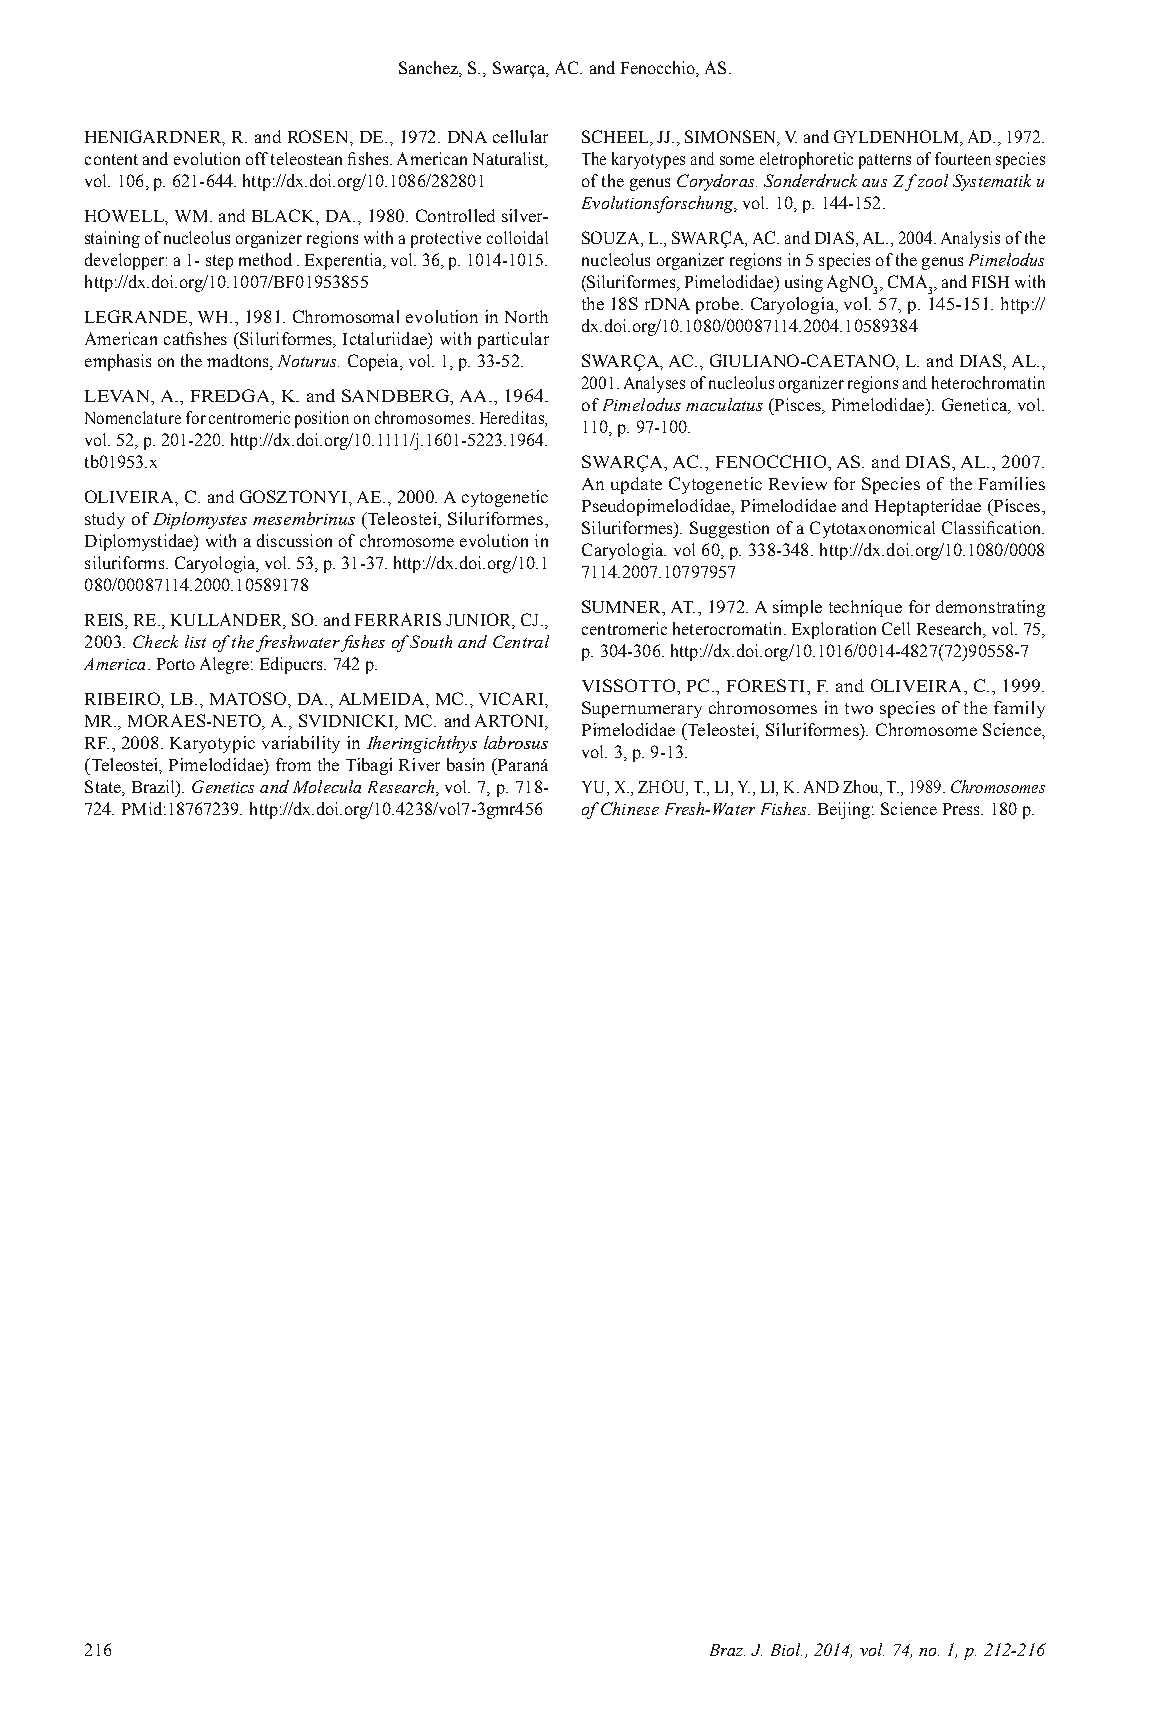 The height and width of the screenshot is (1721, 1169). I want to click on Sanchez, so click(430, 68).
